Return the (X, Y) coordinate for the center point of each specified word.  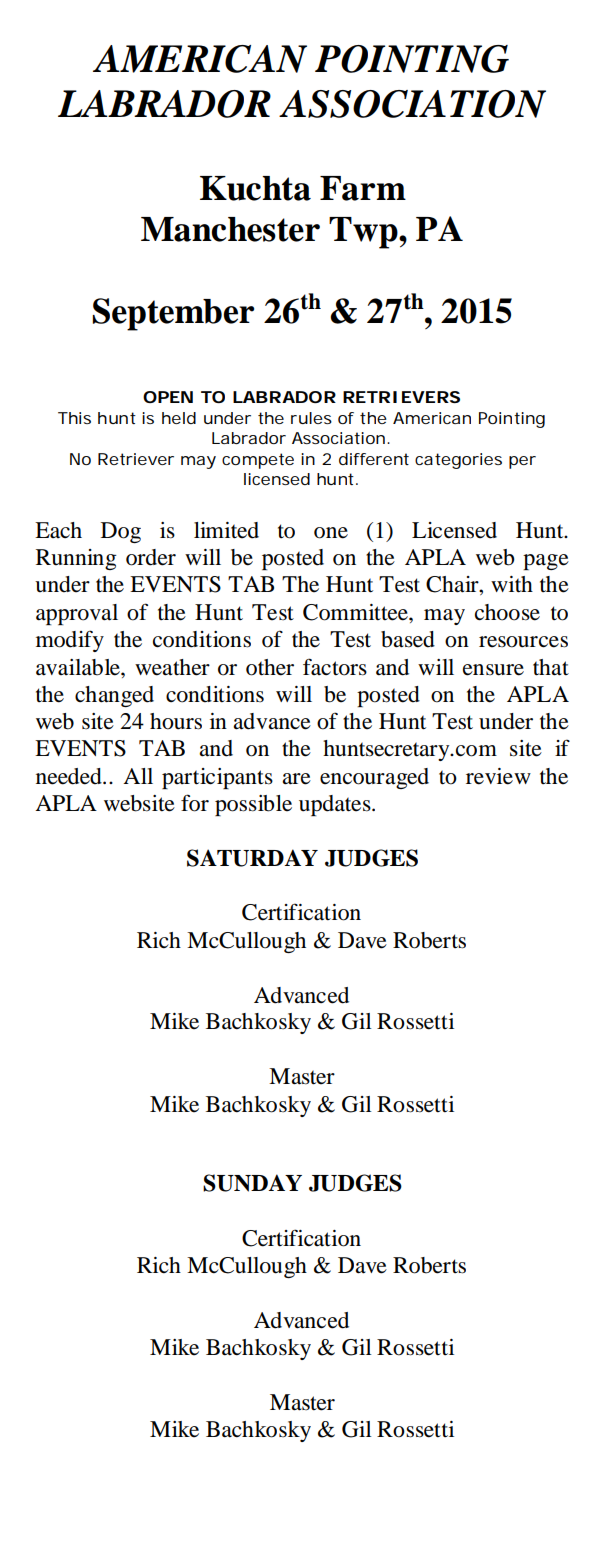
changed (114, 696)
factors (335, 667)
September (173, 314)
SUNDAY (252, 1183)
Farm (363, 188)
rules (311, 418)
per (522, 462)
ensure (493, 670)
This (74, 418)
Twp (364, 233)
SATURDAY (252, 858)
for (195, 803)
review (498, 776)
